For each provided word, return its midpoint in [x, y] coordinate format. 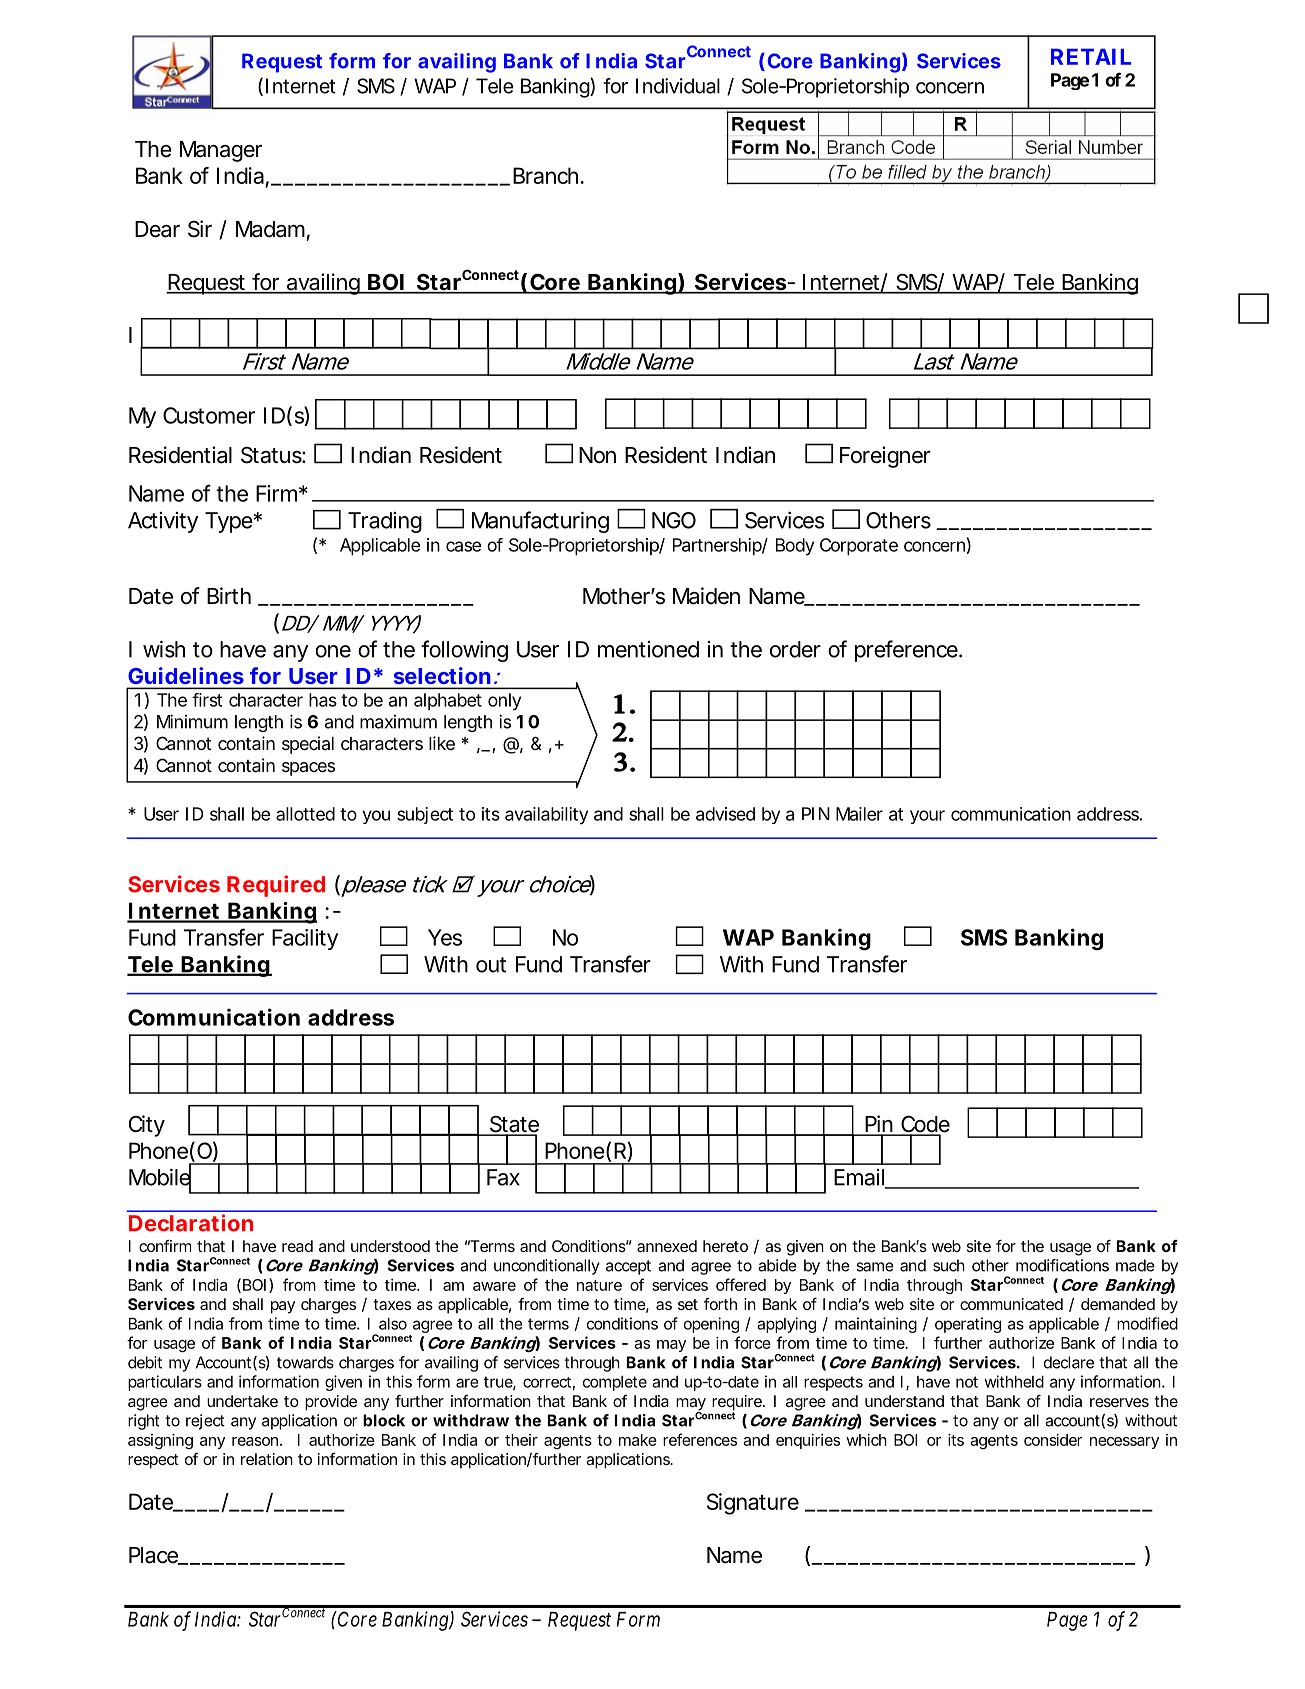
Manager [221, 151]
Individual [678, 86]
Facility [305, 939]
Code [924, 1125]
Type [229, 522]
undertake [242, 1401]
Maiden [706, 596]
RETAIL [1091, 57]
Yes [445, 937]
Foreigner [885, 457]
